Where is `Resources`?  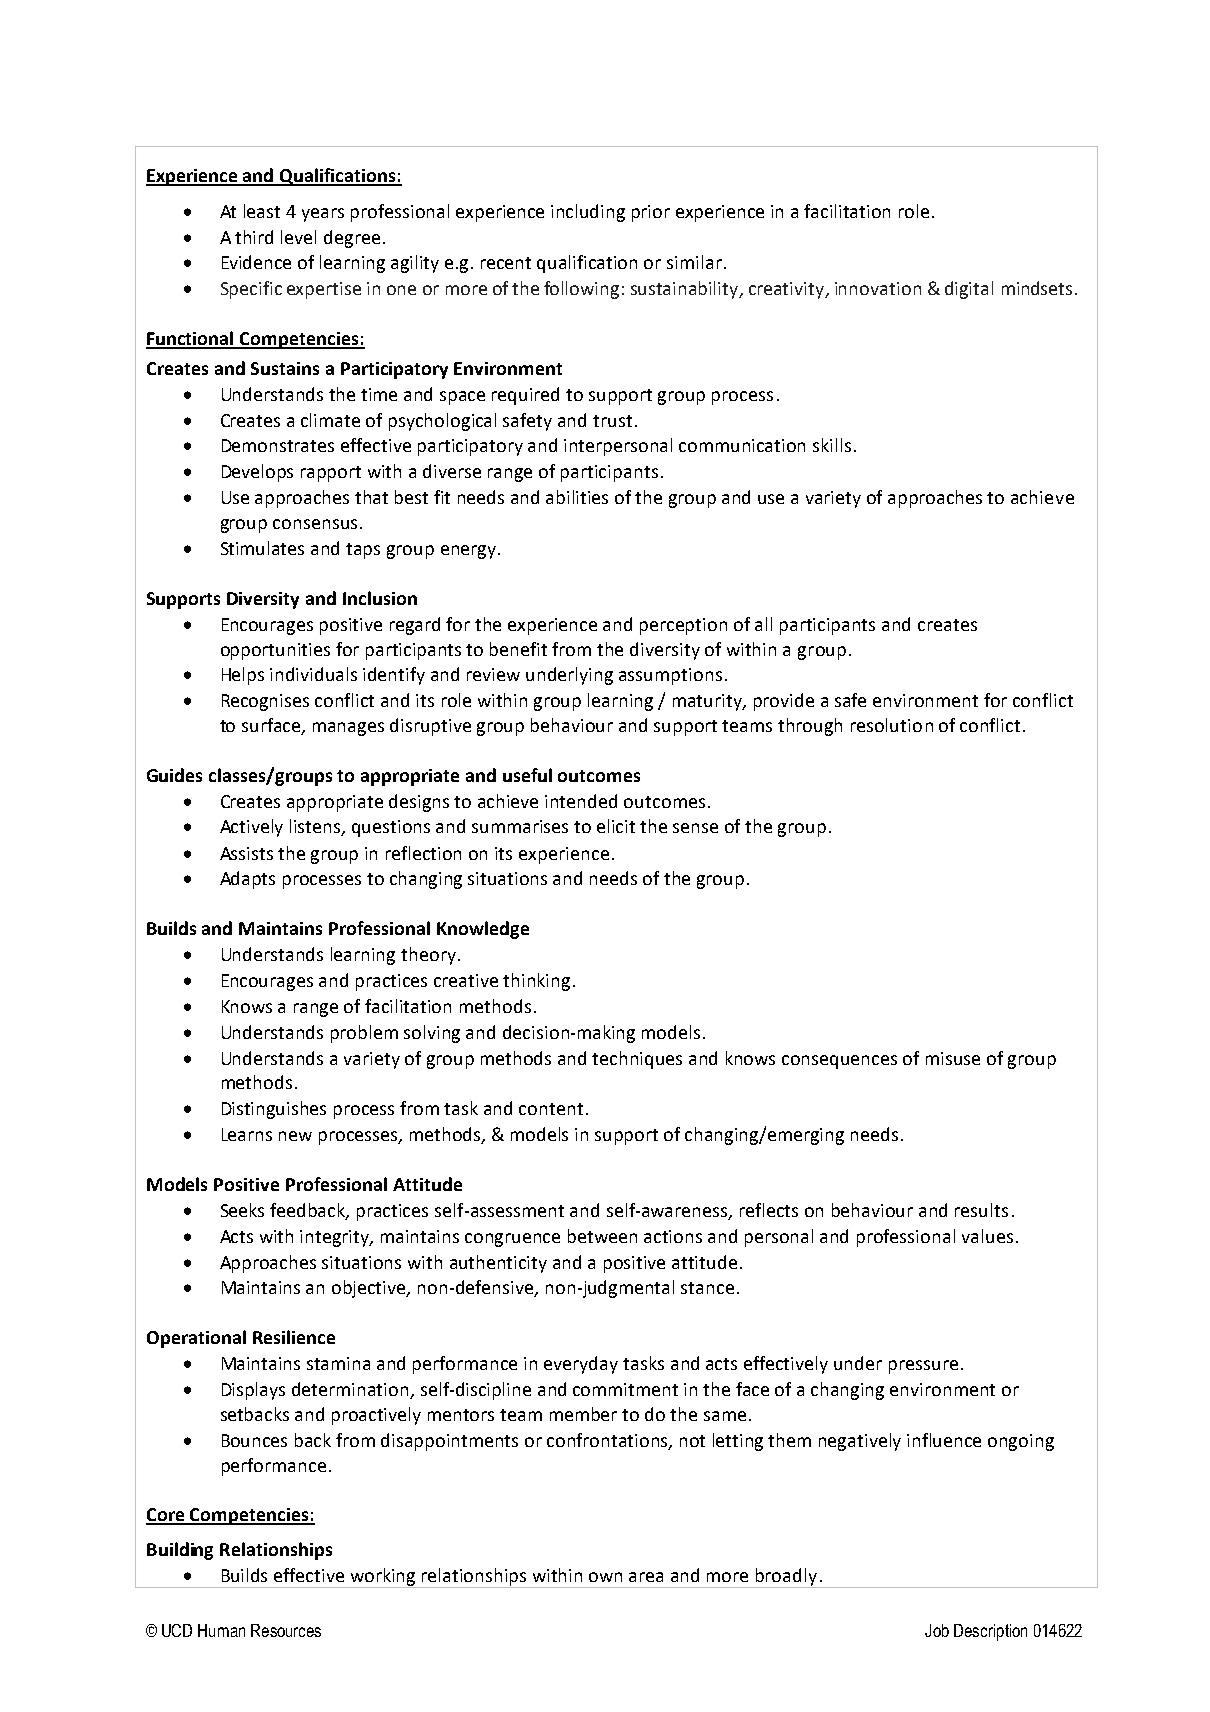 Resources is located at coordinates (286, 1630).
